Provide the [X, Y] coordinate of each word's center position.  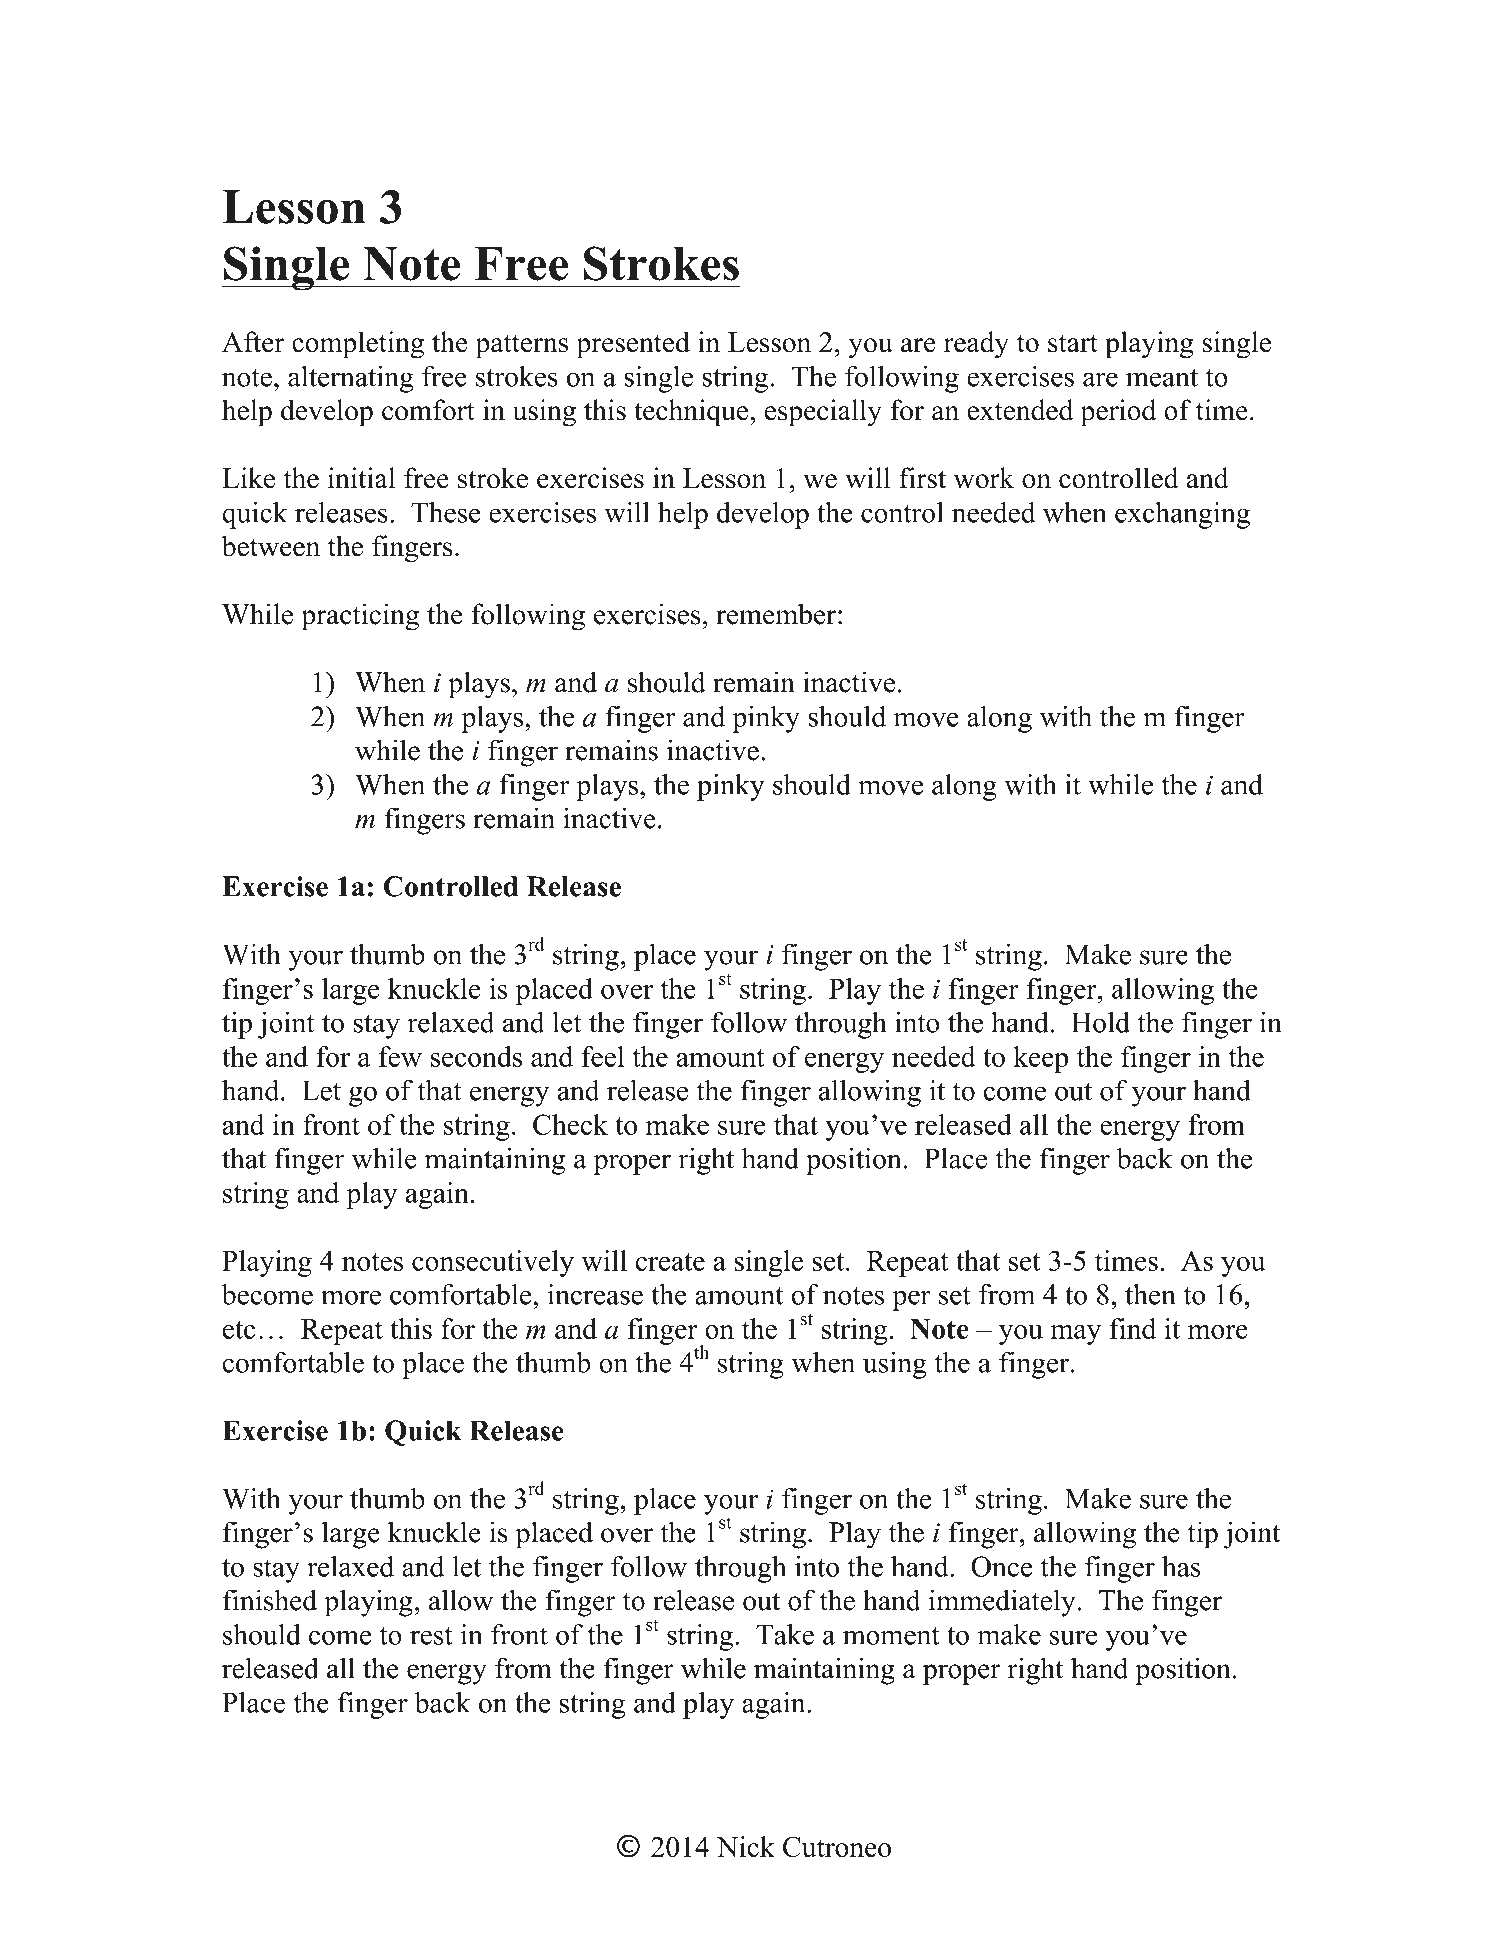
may [1076, 1335]
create [670, 1262]
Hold [1100, 1022]
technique [692, 413]
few [400, 1056]
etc [239, 1330]
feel [602, 1056]
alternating [351, 379]
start [1073, 343]
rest [431, 1636]
